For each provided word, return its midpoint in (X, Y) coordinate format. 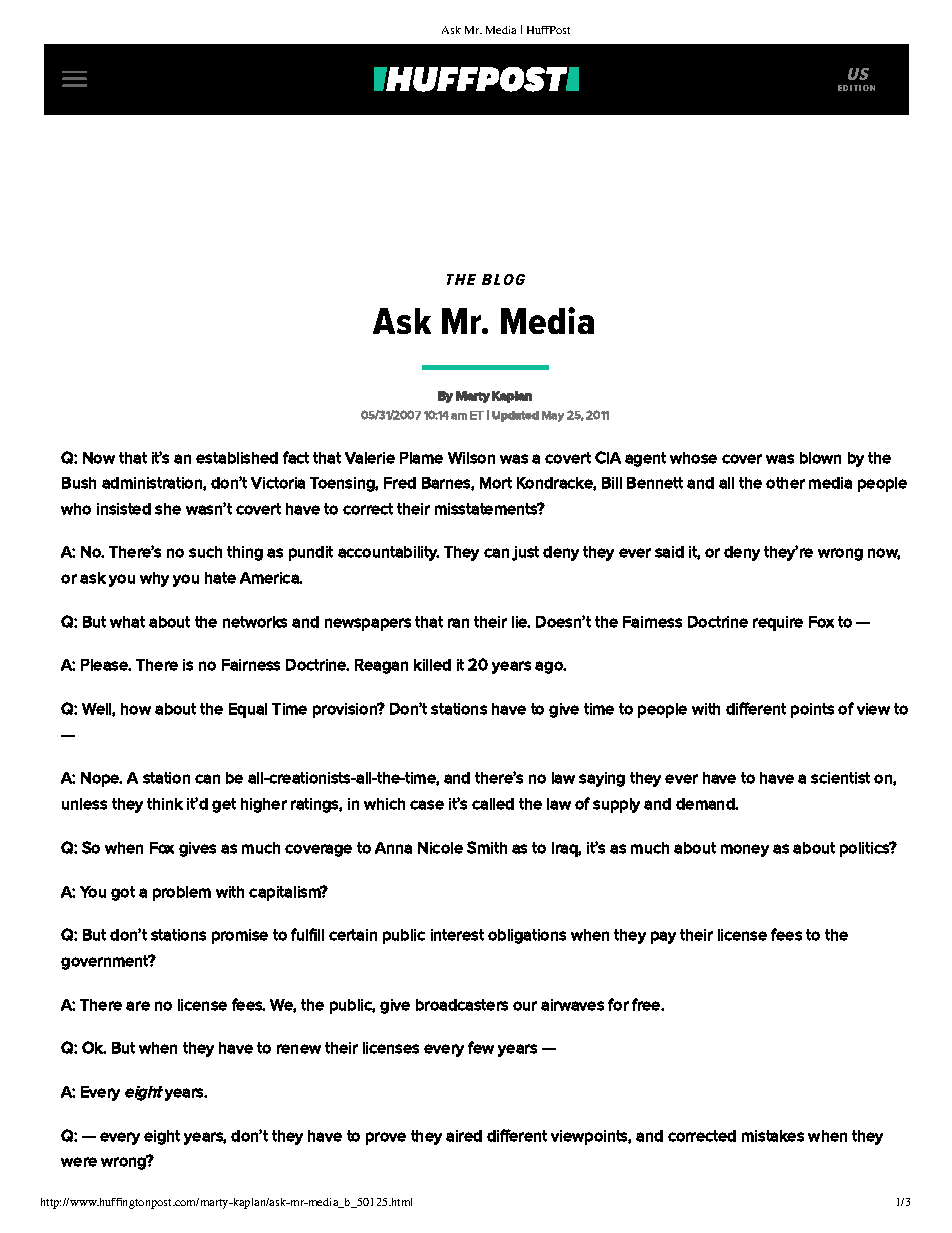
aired (464, 1136)
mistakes (773, 1136)
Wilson (471, 458)
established (237, 458)
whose (693, 458)
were (79, 1162)
